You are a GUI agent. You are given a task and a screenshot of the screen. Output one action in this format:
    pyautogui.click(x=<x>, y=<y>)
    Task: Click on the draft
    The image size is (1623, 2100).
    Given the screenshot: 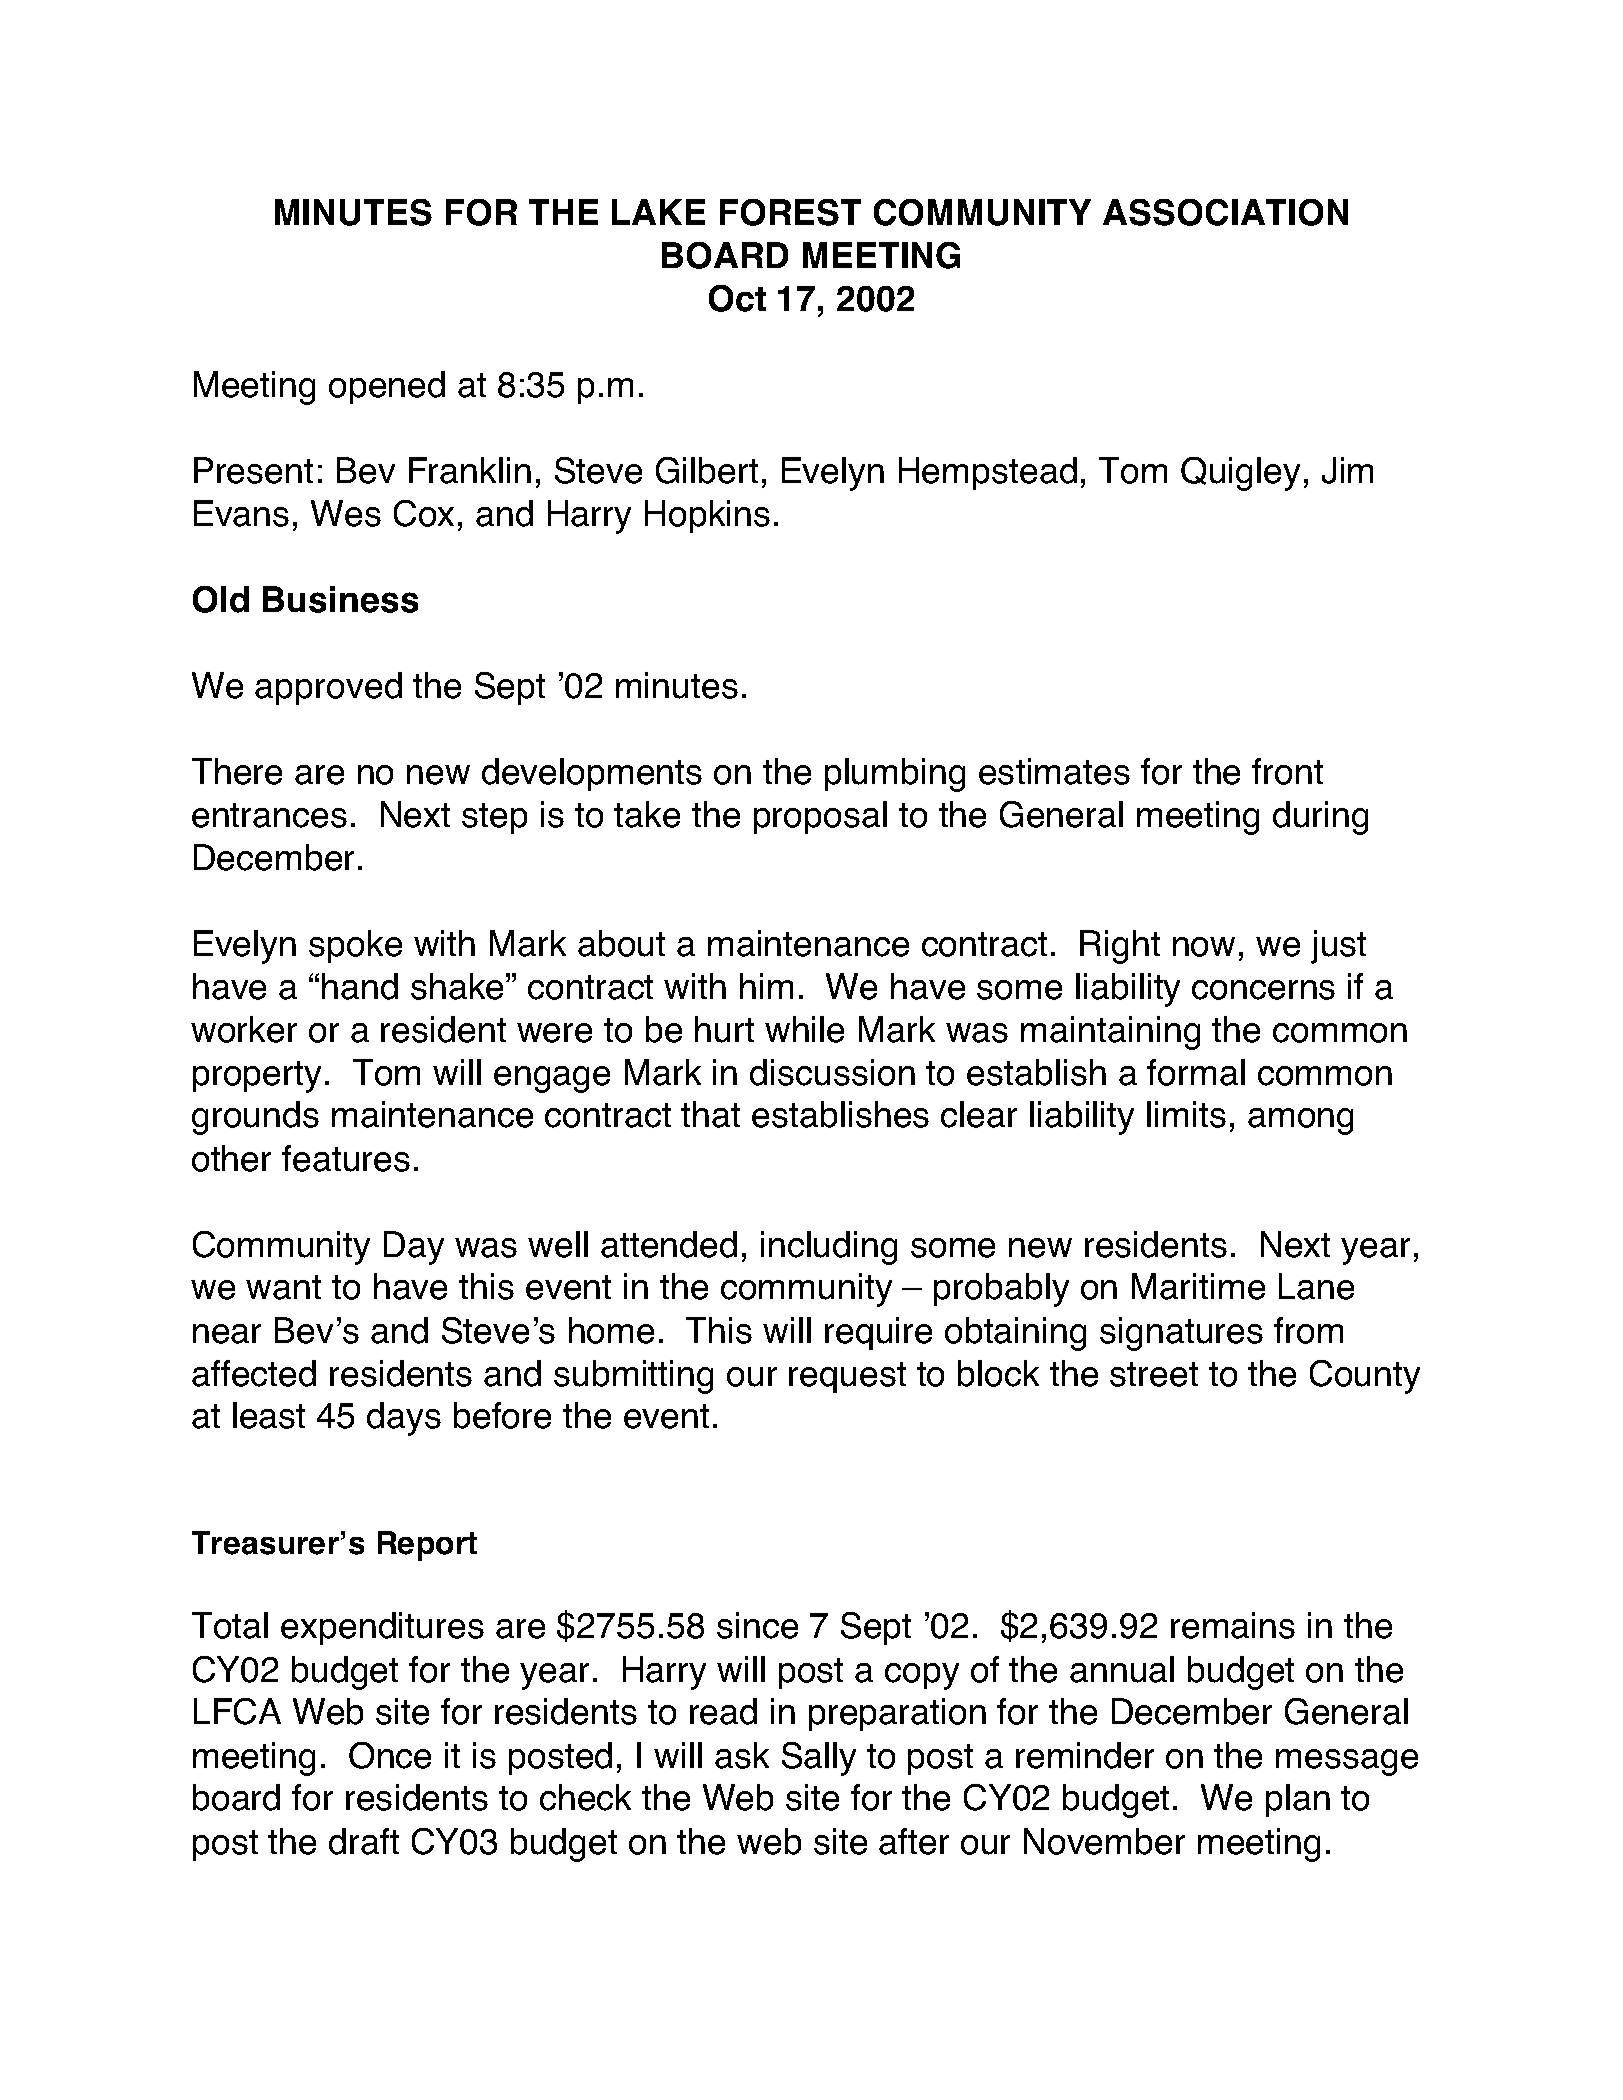 What is the action you would take?
    pyautogui.click(x=364, y=1841)
